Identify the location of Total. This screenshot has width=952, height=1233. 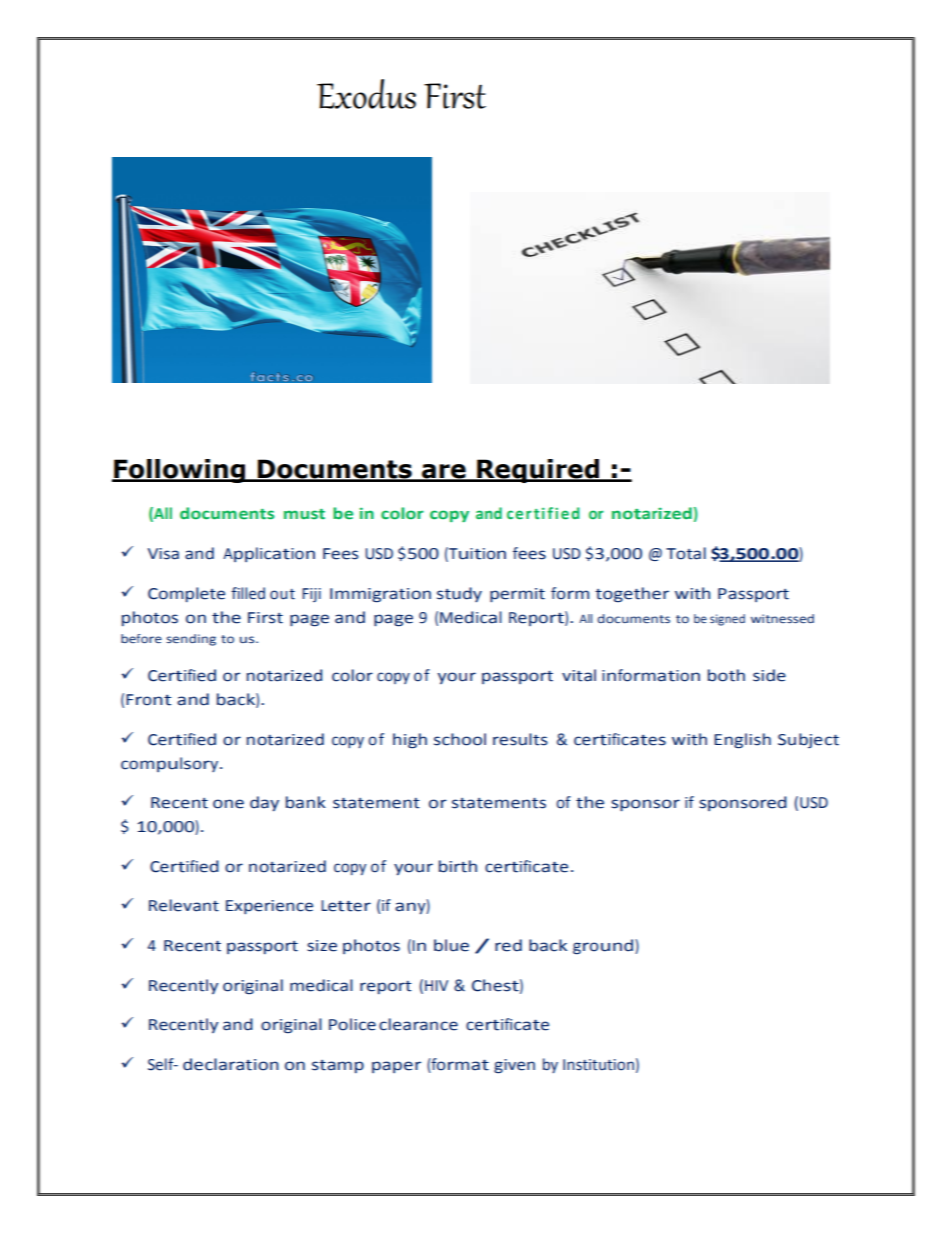
(686, 553).
